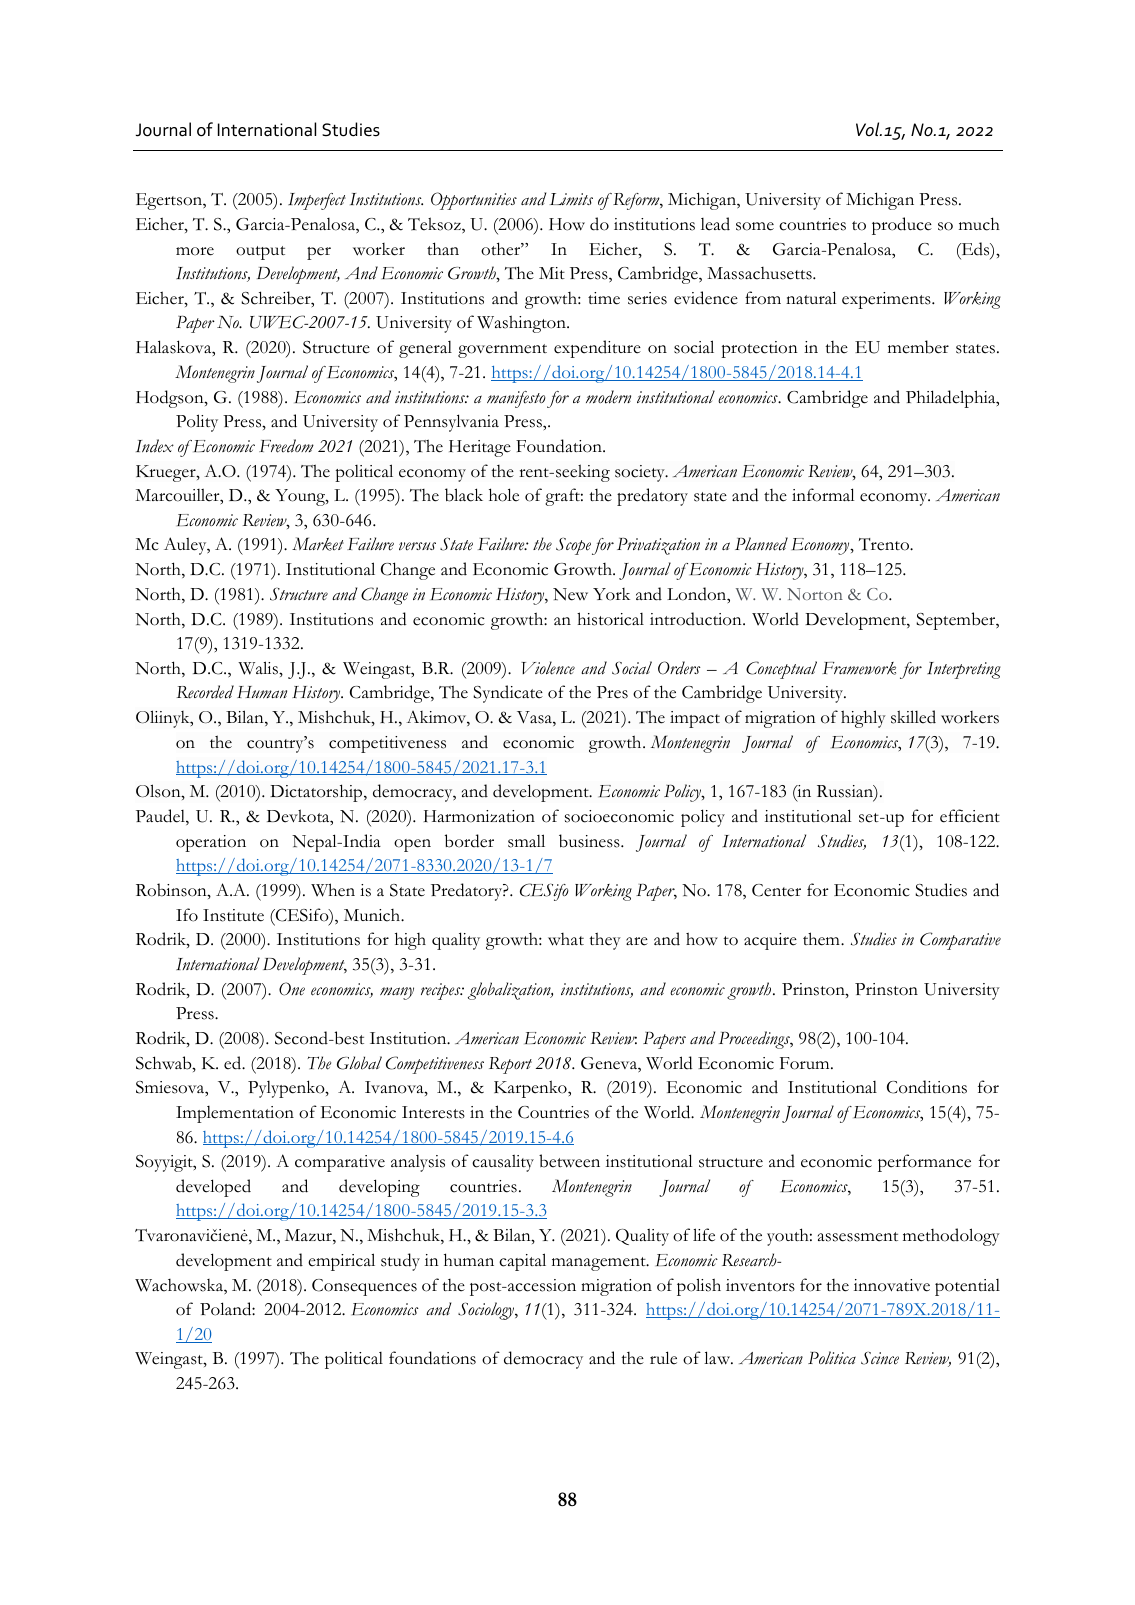 Image resolution: width=1135 pixels, height=1605 pixels. What do you see at coordinates (859, 668) in the document?
I see `Framework` at bounding box center [859, 668].
